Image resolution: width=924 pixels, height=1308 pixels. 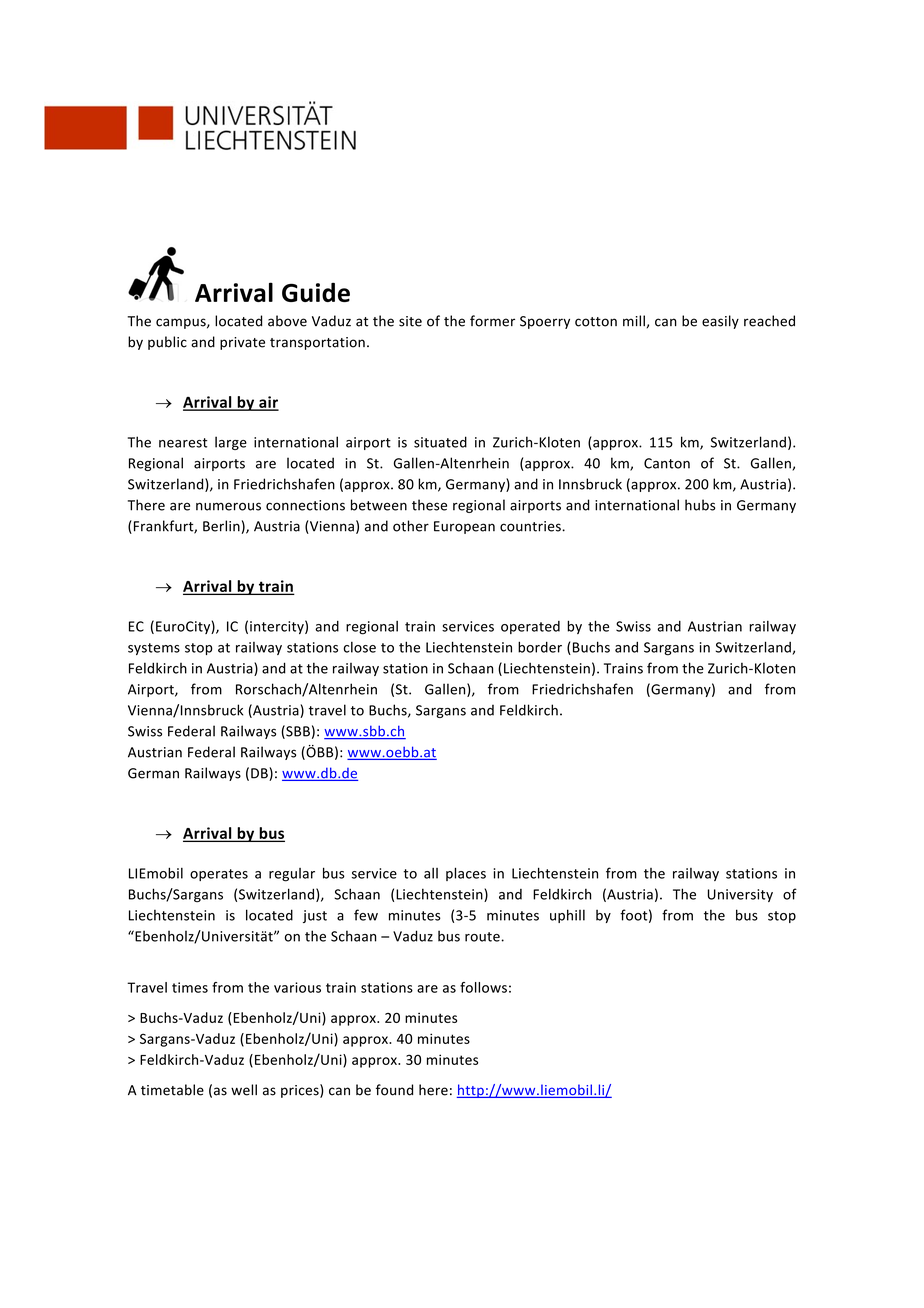 What do you see at coordinates (492, 321) in the image?
I see `former` at bounding box center [492, 321].
